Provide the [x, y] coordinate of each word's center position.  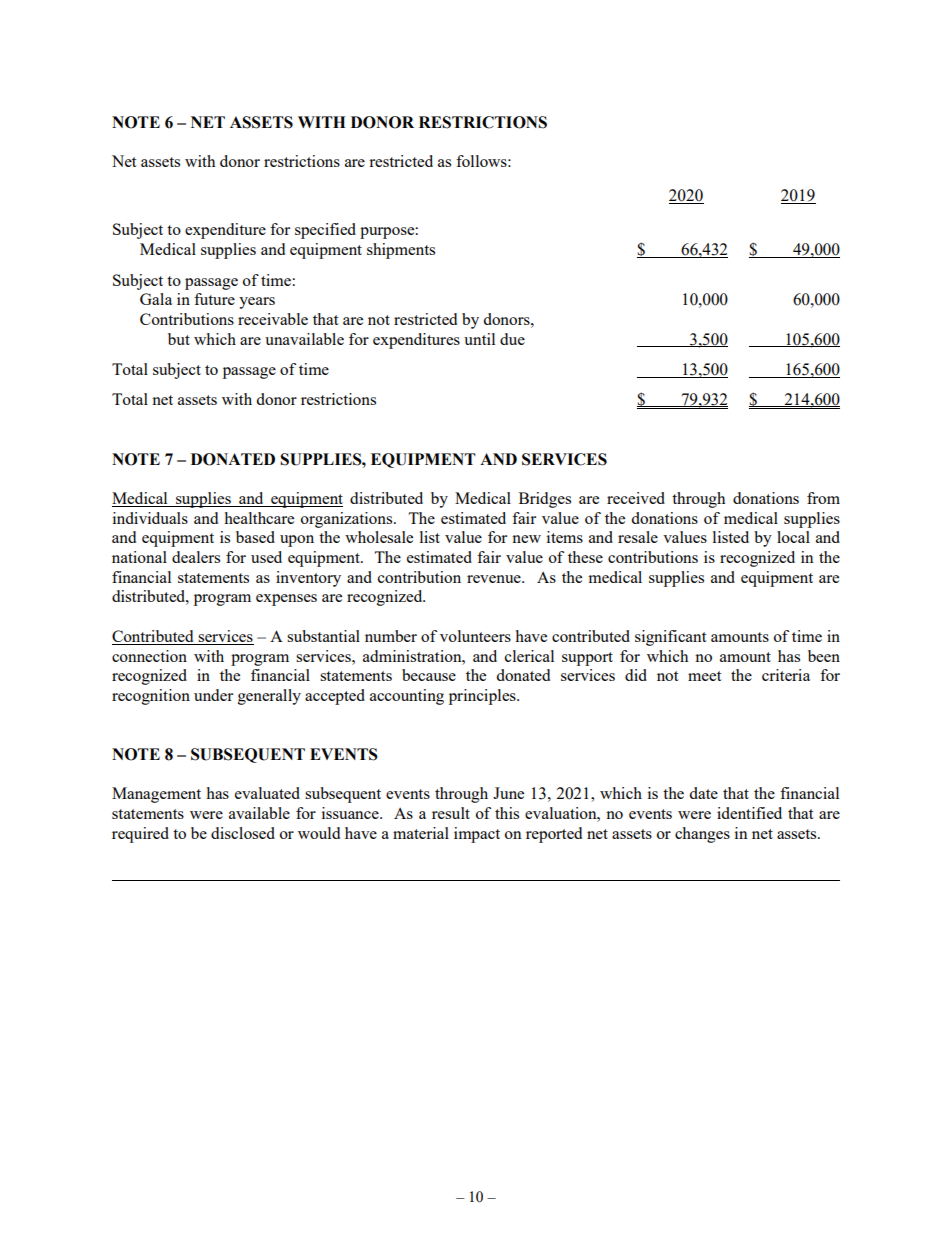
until [479, 339]
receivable [273, 319]
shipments [401, 251]
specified [325, 231]
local [793, 537]
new [526, 539]
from [823, 498]
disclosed [243, 833]
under [213, 695]
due [512, 339]
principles [483, 697]
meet [704, 676]
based [255, 537]
